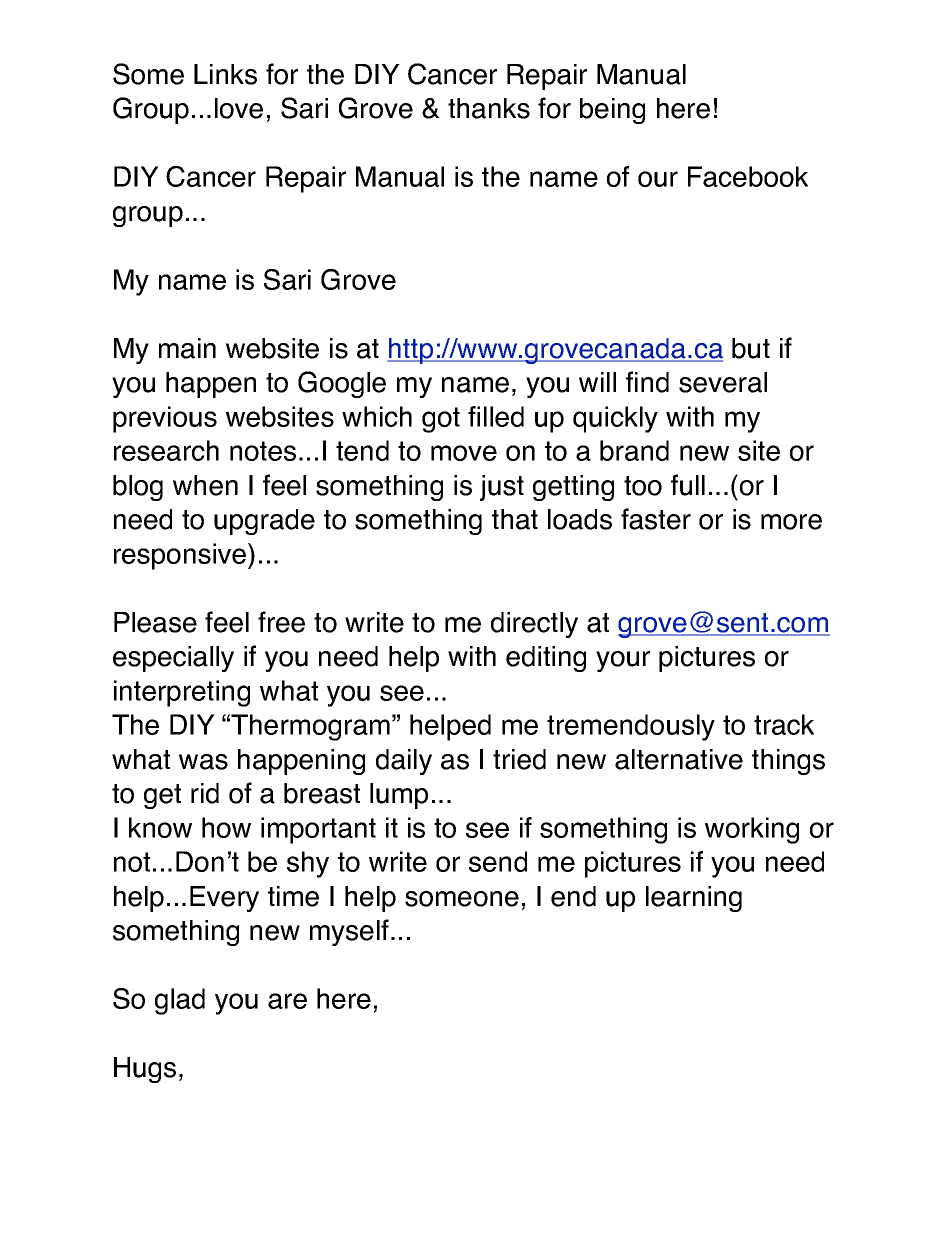 The width and height of the screenshot is (952, 1233). What do you see at coordinates (225, 74) in the screenshot?
I see `Links` at bounding box center [225, 74].
